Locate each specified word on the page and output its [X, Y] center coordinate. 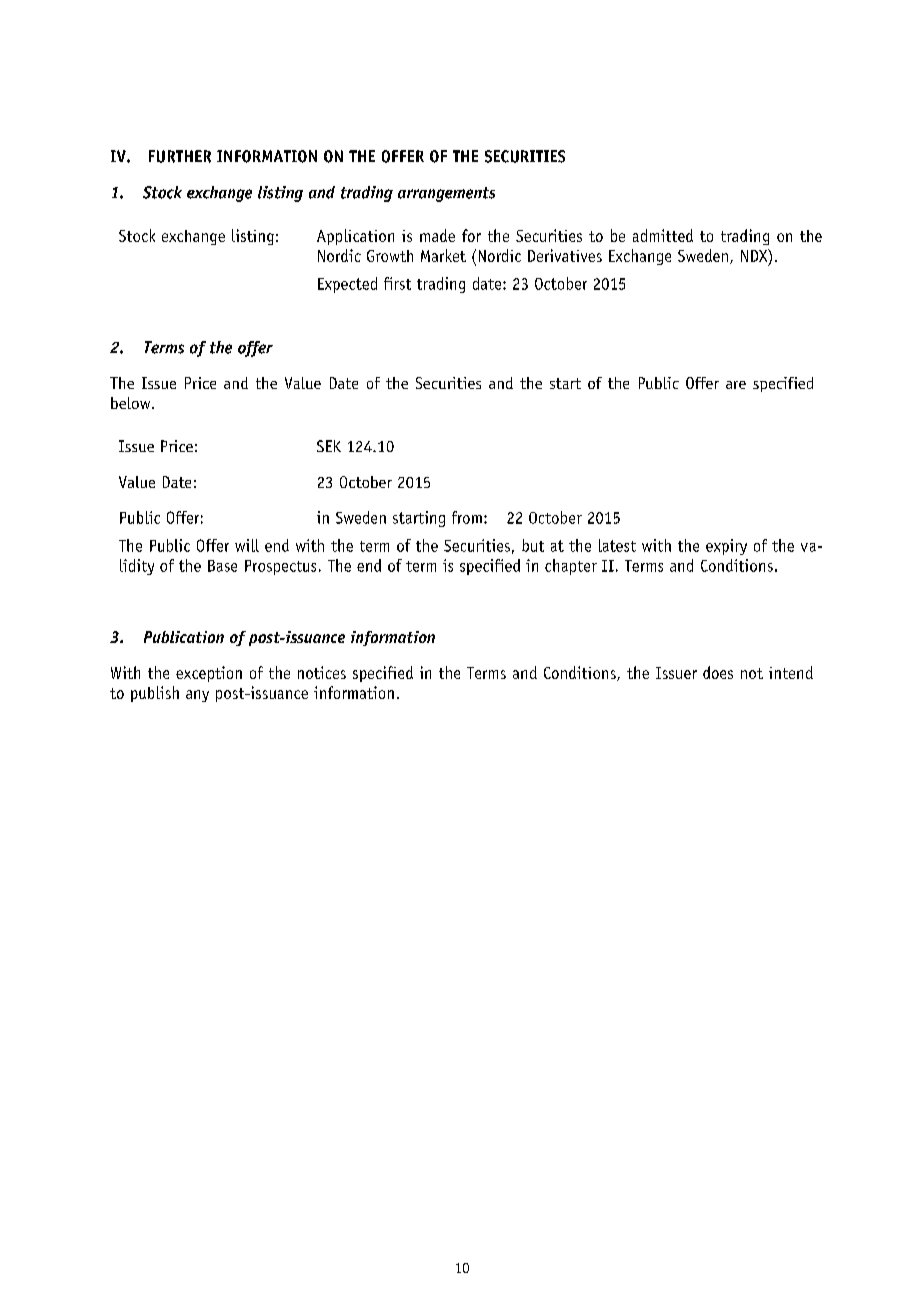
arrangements [446, 194]
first [397, 283]
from [467, 517]
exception [209, 674]
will [247, 545]
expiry [726, 547]
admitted [663, 235]
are [736, 385]
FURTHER [180, 156]
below [132, 403]
